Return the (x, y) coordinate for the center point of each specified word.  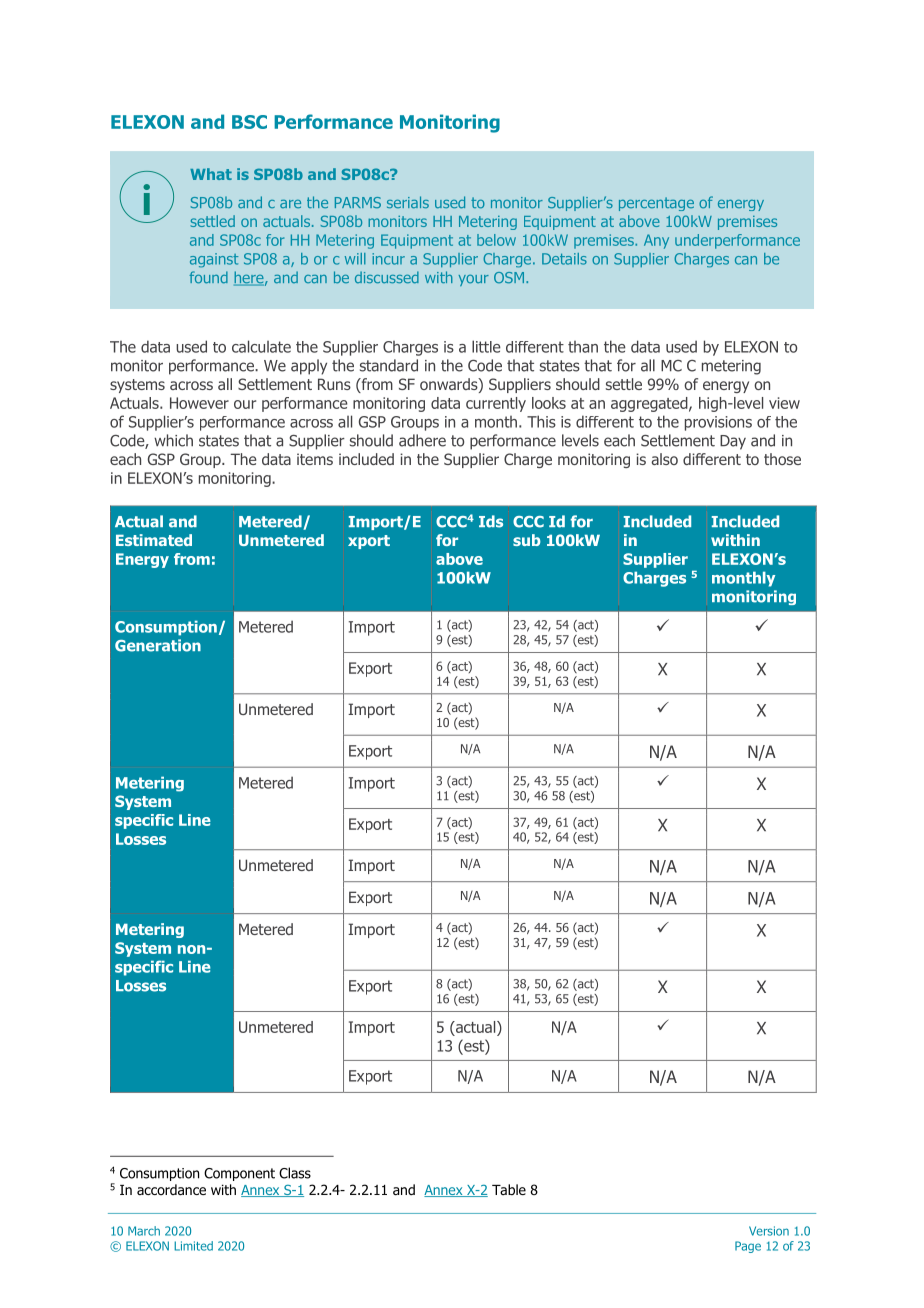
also (664, 459)
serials (408, 202)
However (199, 403)
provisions (718, 423)
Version (769, 1231)
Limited (193, 1246)
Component (239, 1174)
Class (295, 1173)
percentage (656, 204)
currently (496, 404)
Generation (158, 645)
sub (527, 540)
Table (509, 1189)
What (211, 174)
